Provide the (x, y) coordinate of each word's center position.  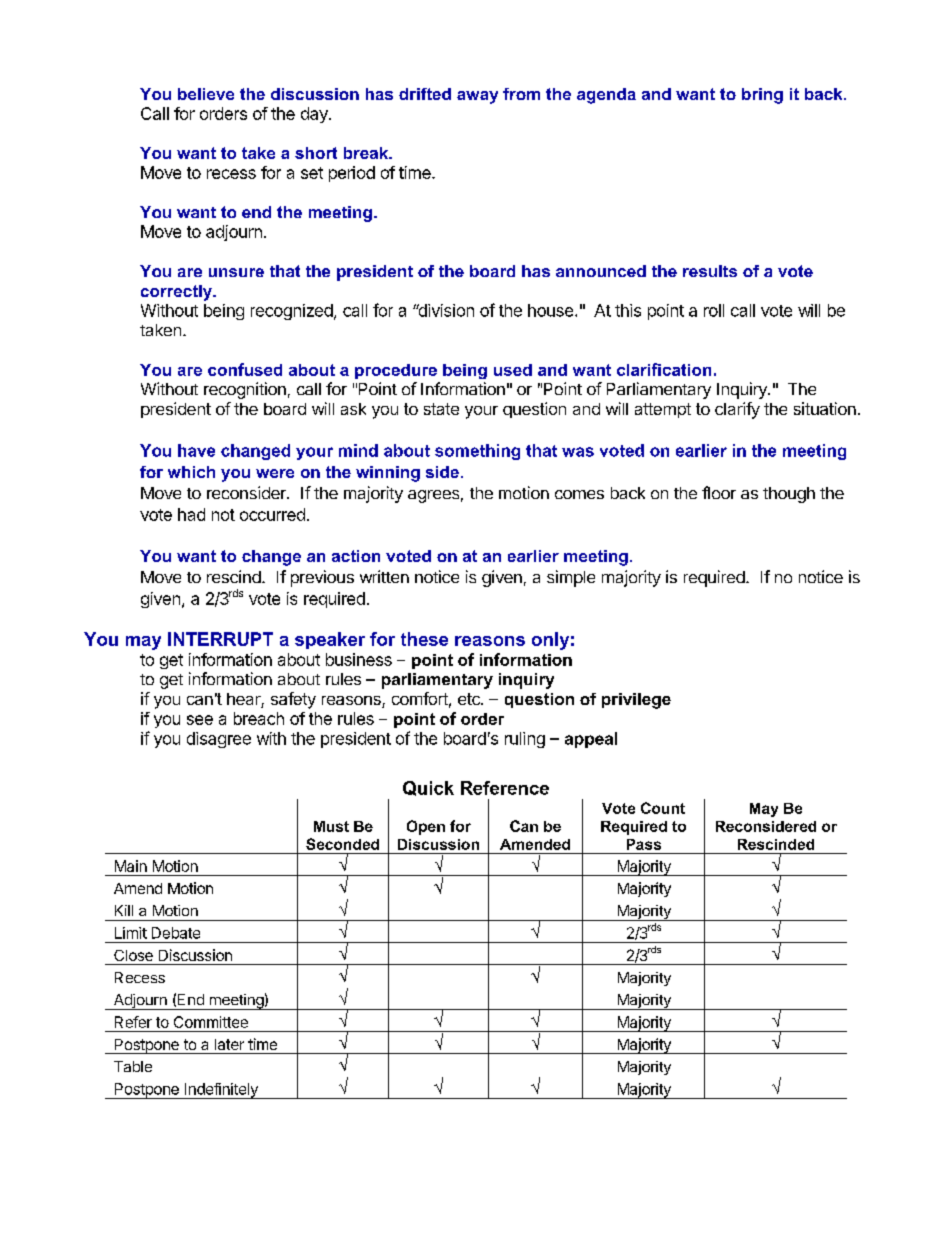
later (229, 1044)
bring (762, 96)
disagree (219, 740)
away (477, 97)
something (477, 452)
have (196, 450)
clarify (737, 410)
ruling (525, 740)
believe (206, 94)
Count (663, 808)
